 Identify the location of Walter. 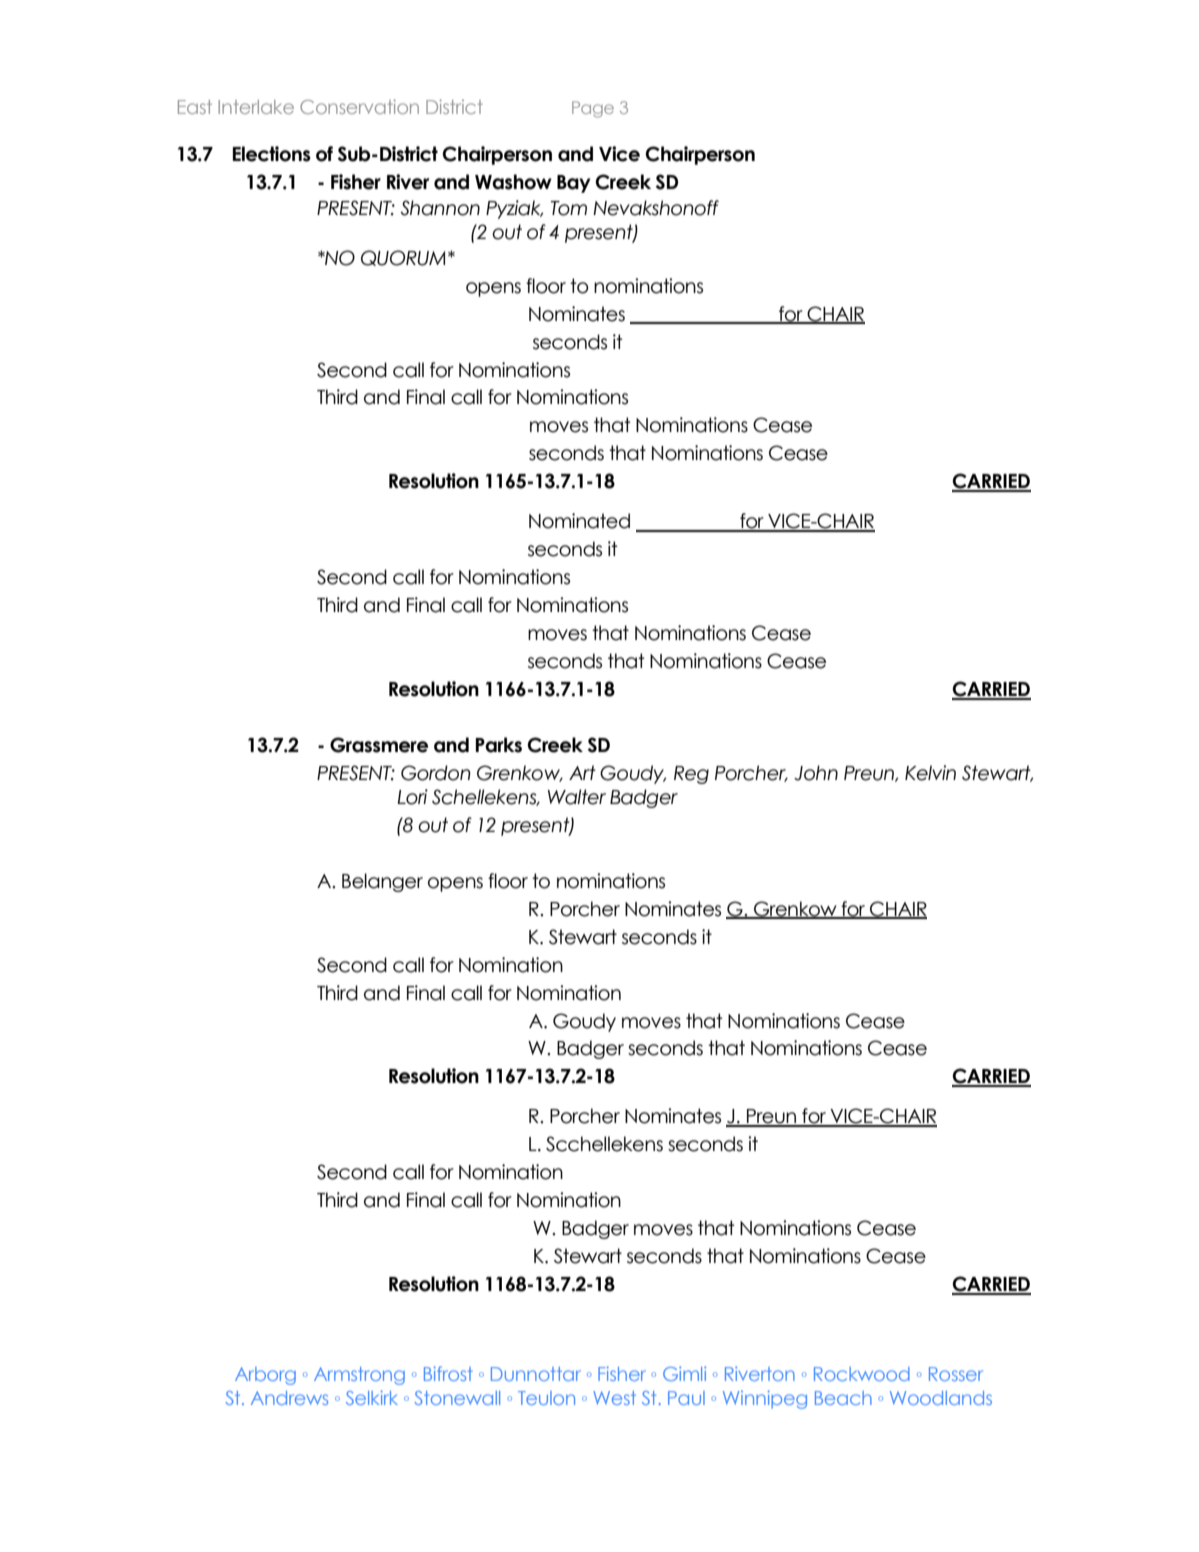
(577, 797).
